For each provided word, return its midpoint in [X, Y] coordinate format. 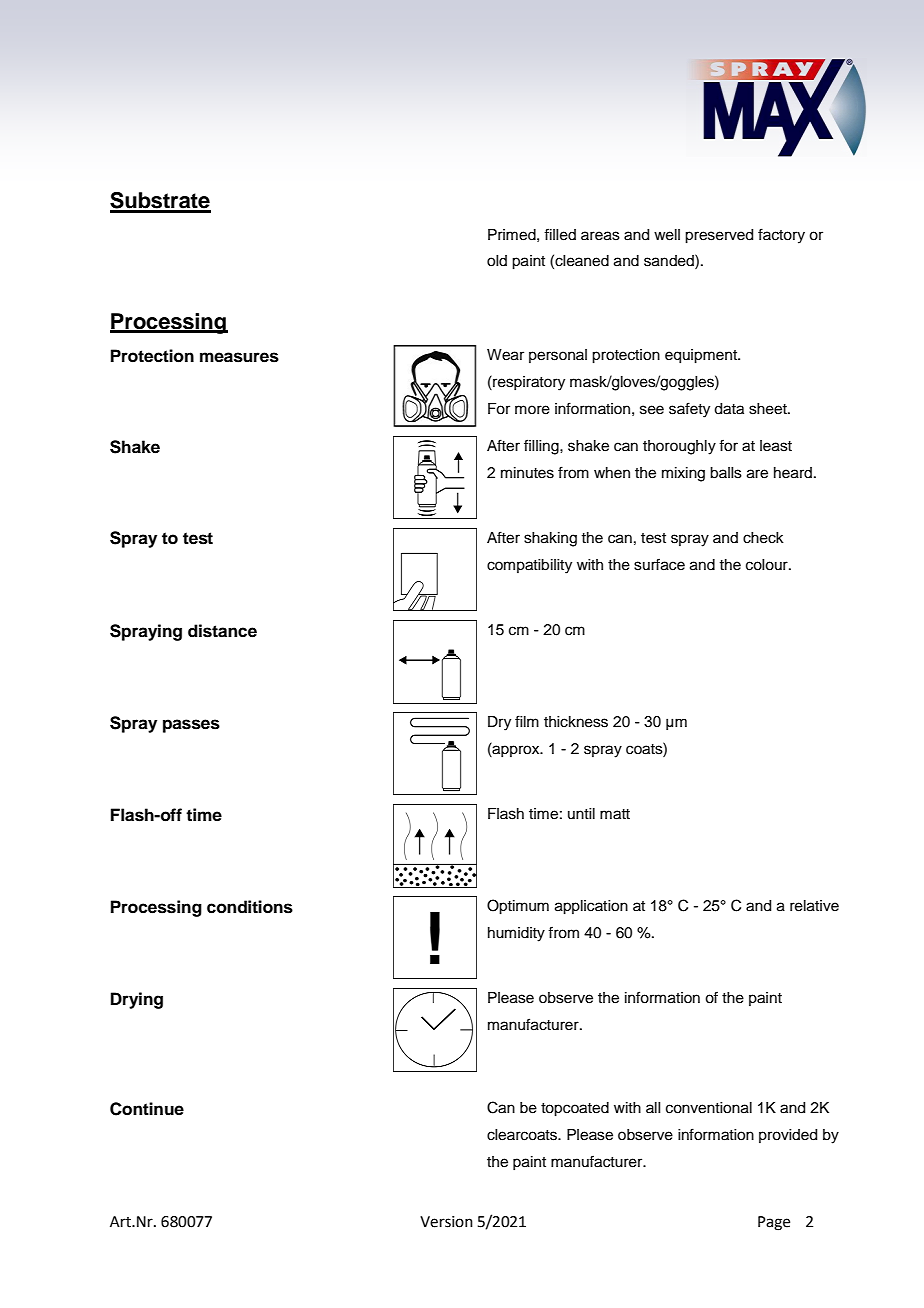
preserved [719, 236]
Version [446, 1222]
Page [774, 1223]
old [497, 261]
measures [239, 357]
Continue [147, 1109]
